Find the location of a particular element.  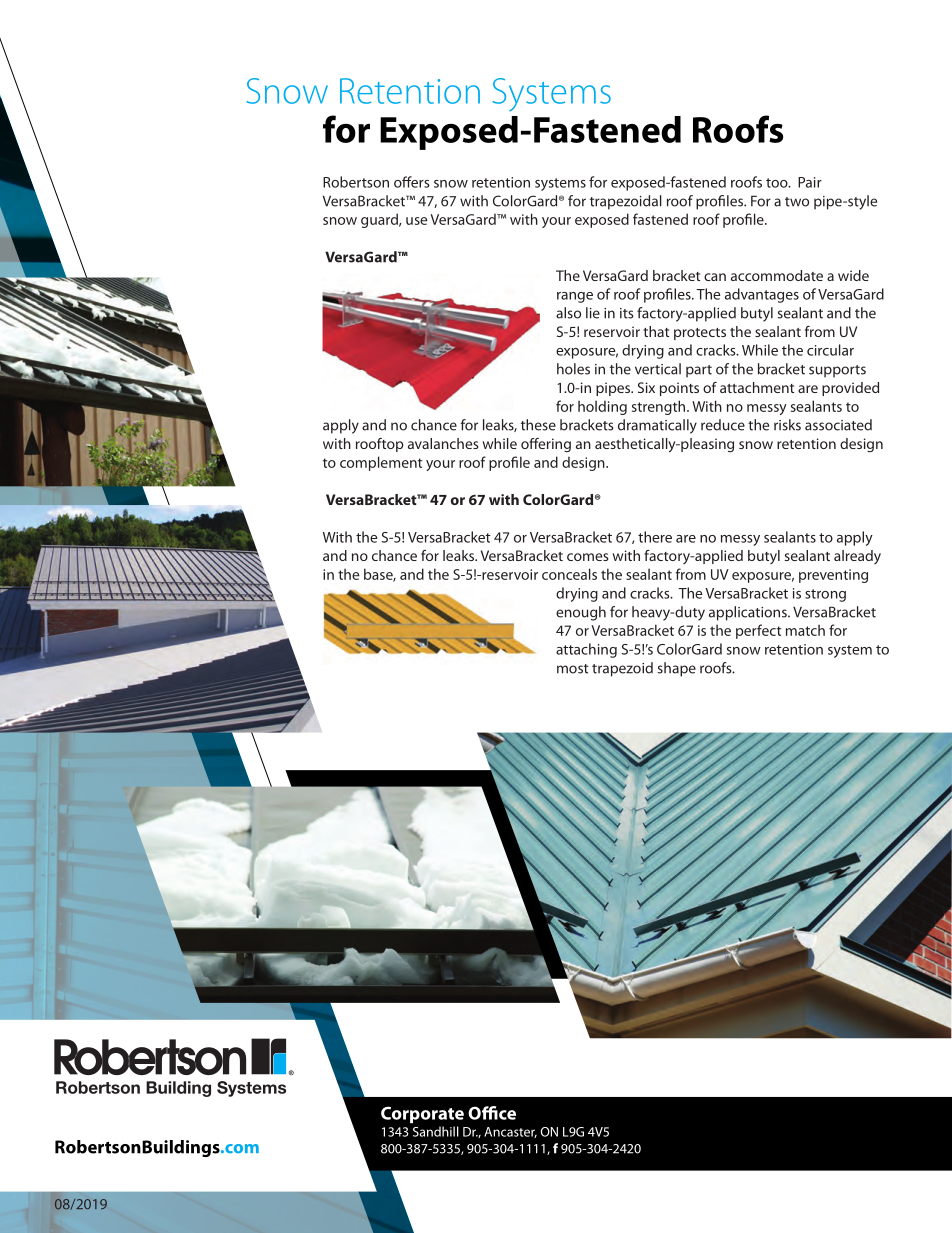

attaching is located at coordinates (586, 650).
